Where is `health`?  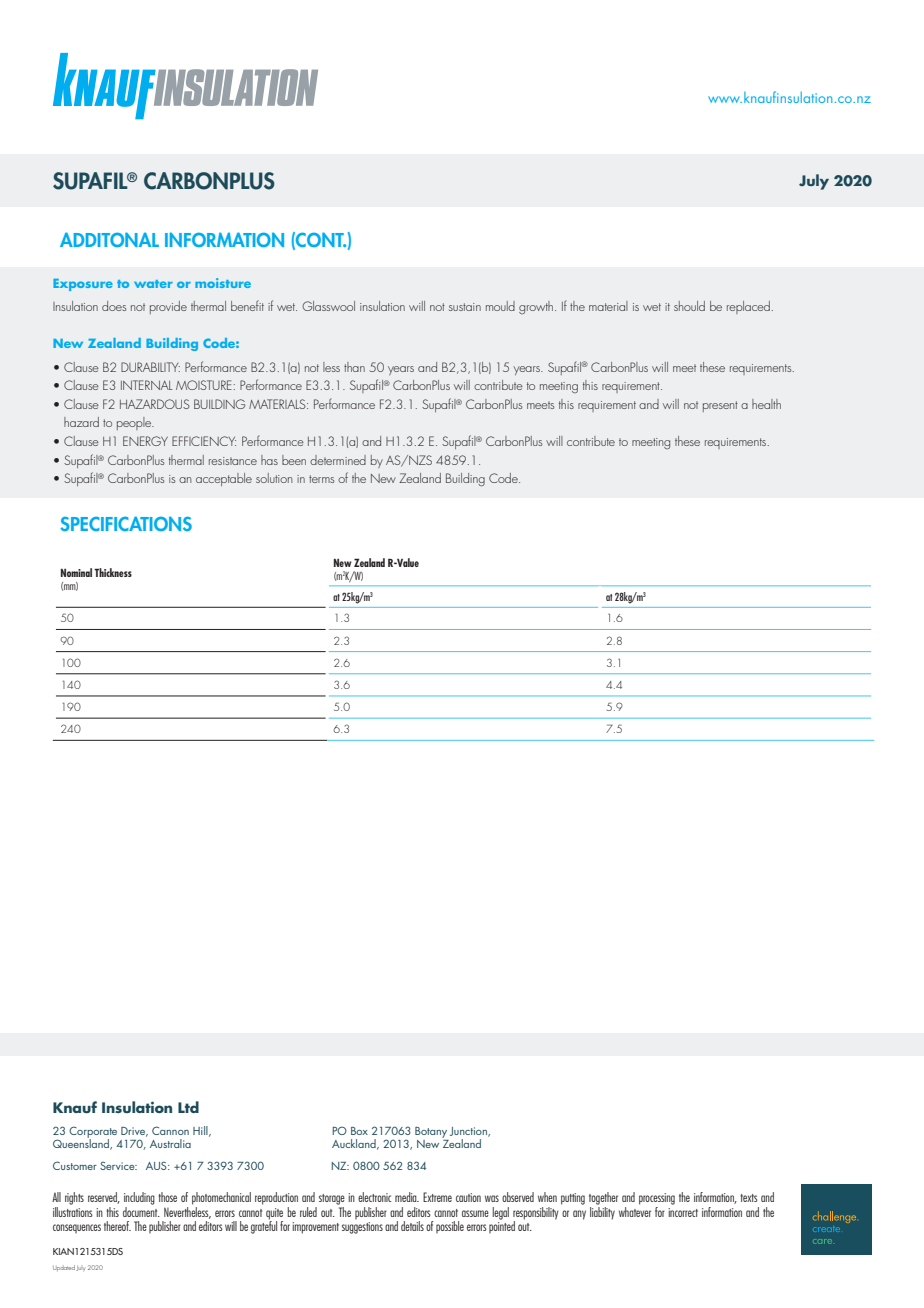 health is located at coordinates (766, 404).
